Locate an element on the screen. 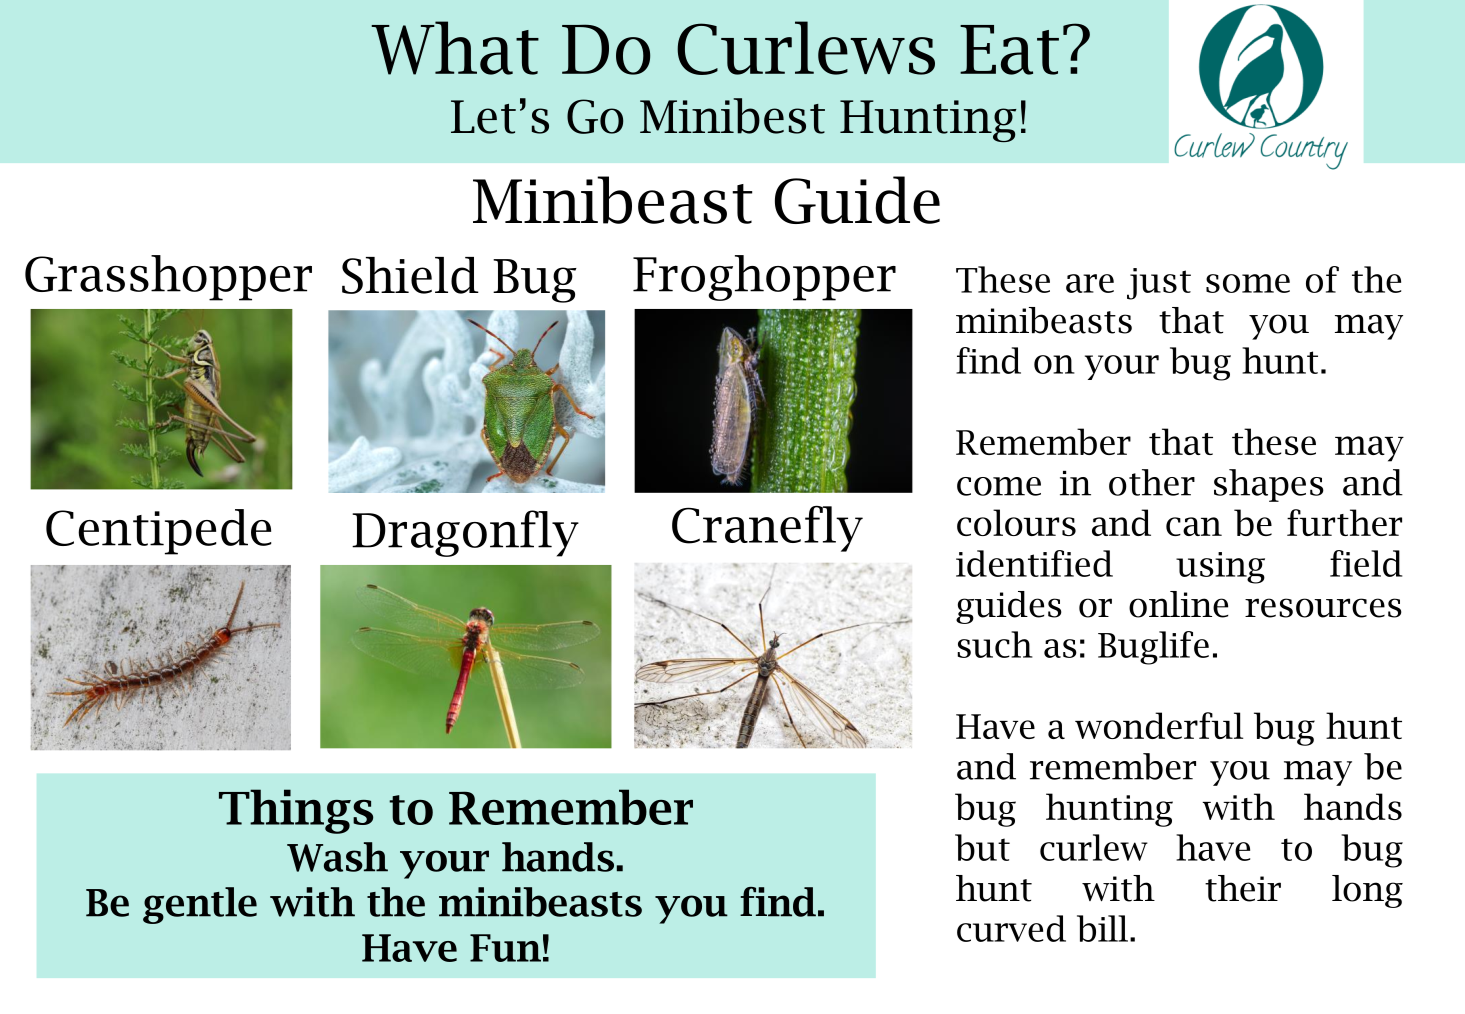 This screenshot has height=1014, width=1465. come is located at coordinates (999, 486).
